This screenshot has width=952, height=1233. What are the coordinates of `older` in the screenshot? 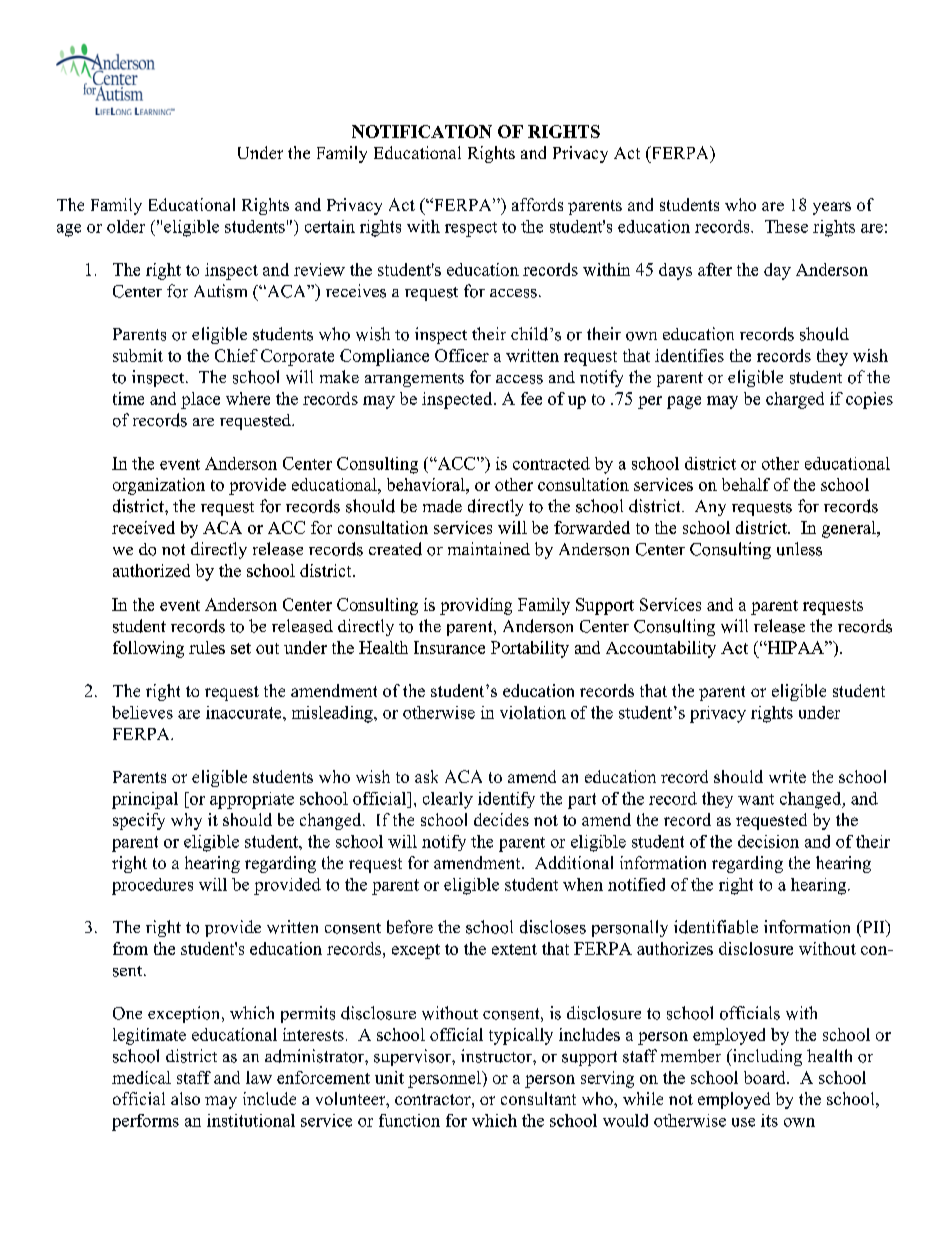 It's located at (126, 226).
